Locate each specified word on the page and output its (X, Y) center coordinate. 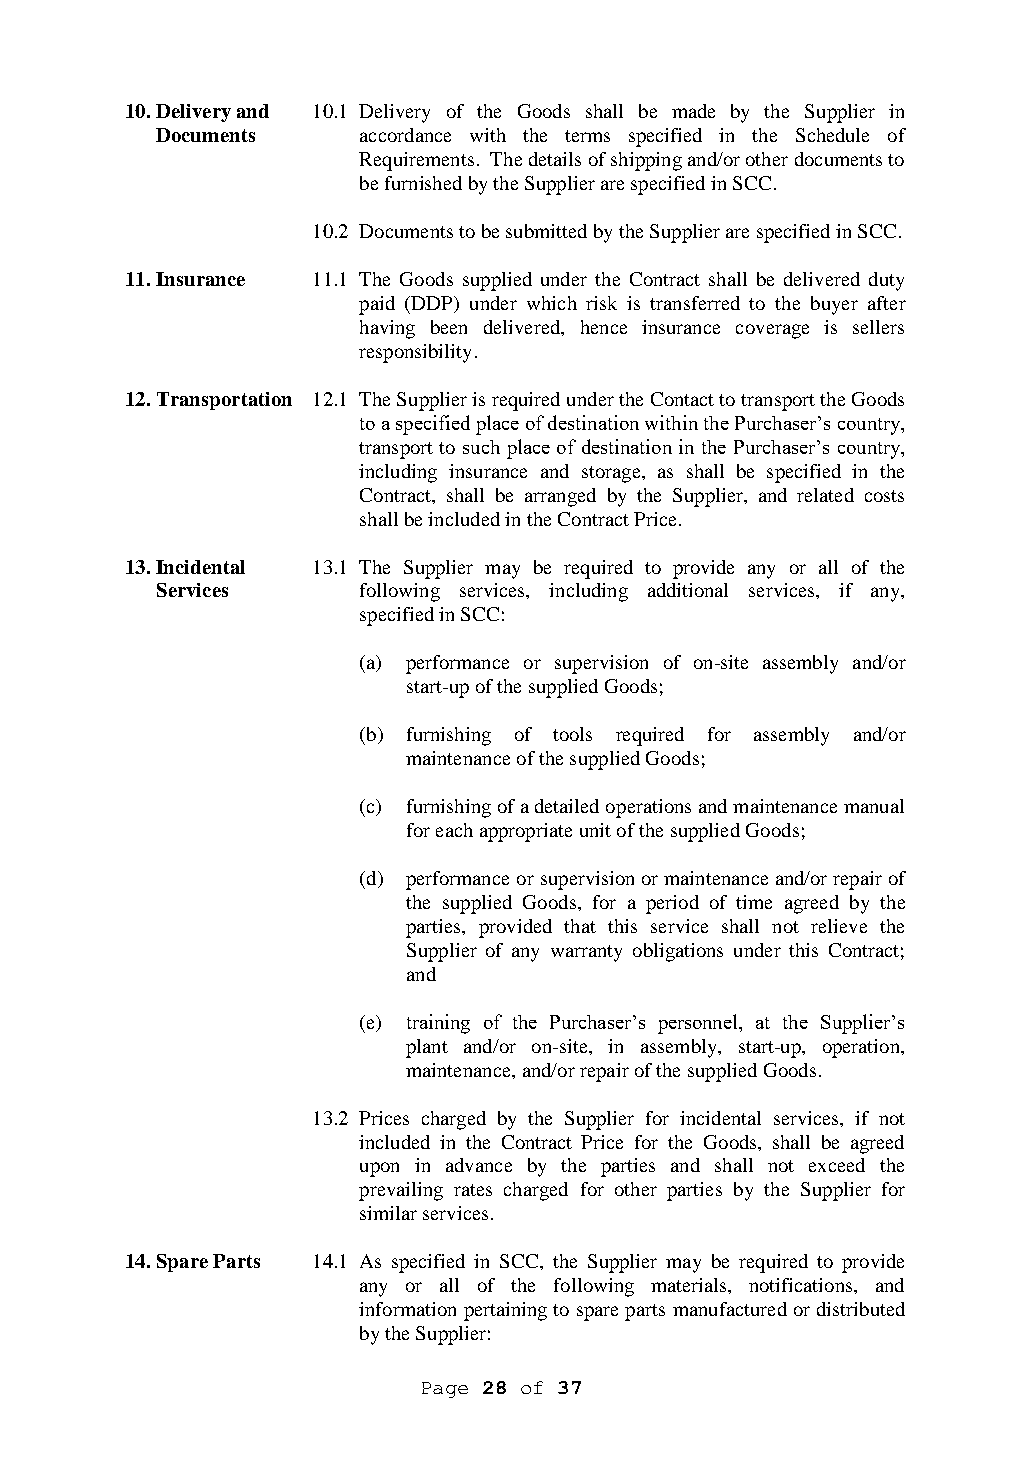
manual (874, 806)
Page (445, 1390)
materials (690, 1285)
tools (572, 734)
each (454, 830)
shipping (646, 161)
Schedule (832, 135)
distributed (861, 1309)
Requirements (416, 161)
